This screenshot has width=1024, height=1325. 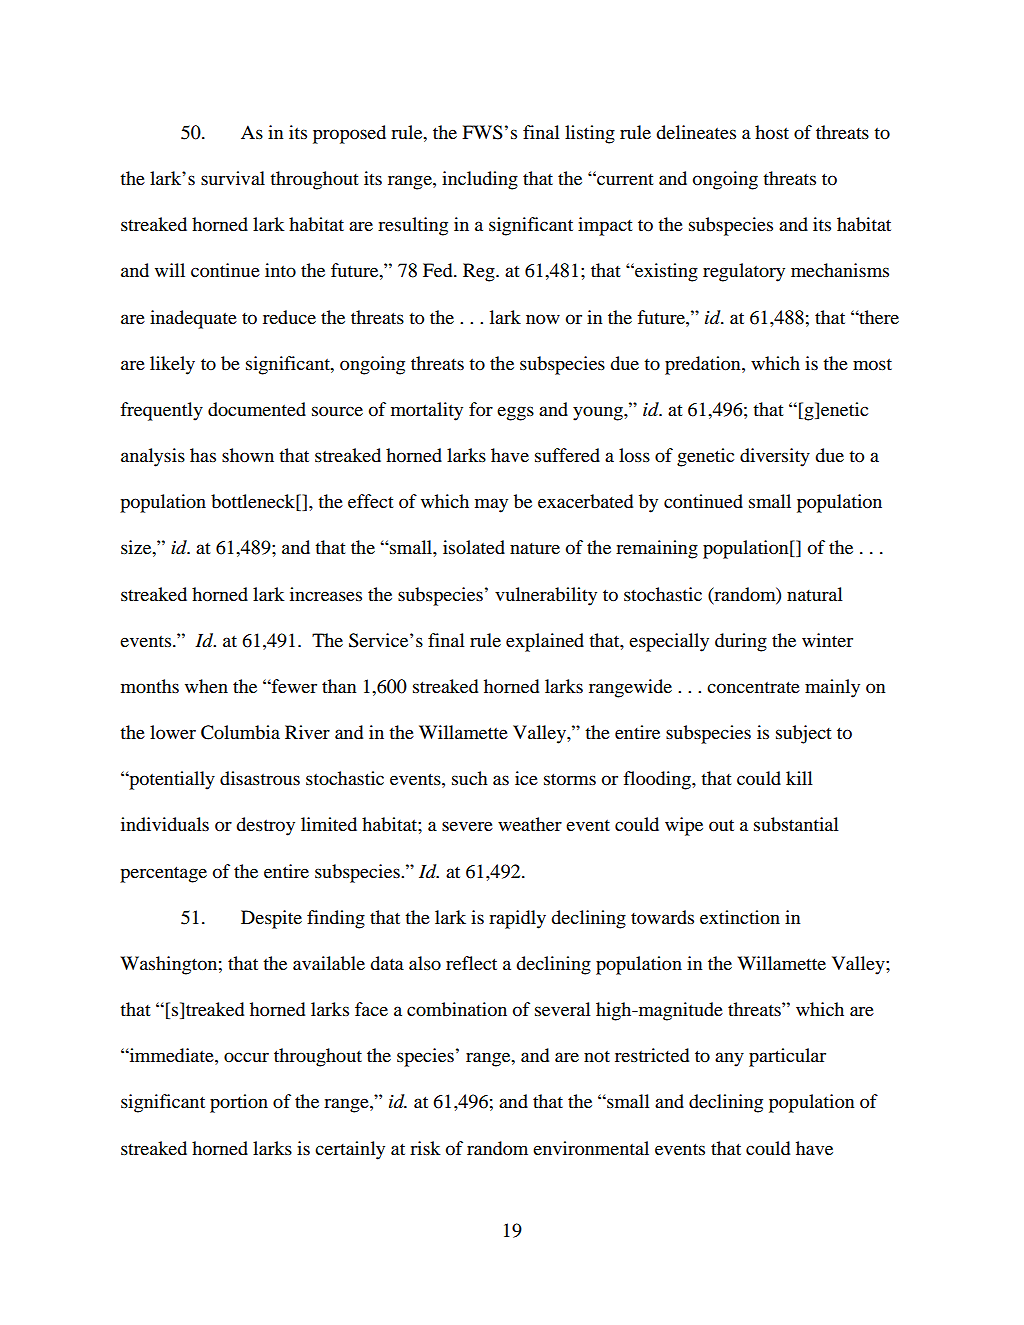 What do you see at coordinates (233, 178) in the screenshot?
I see `survival` at bounding box center [233, 178].
